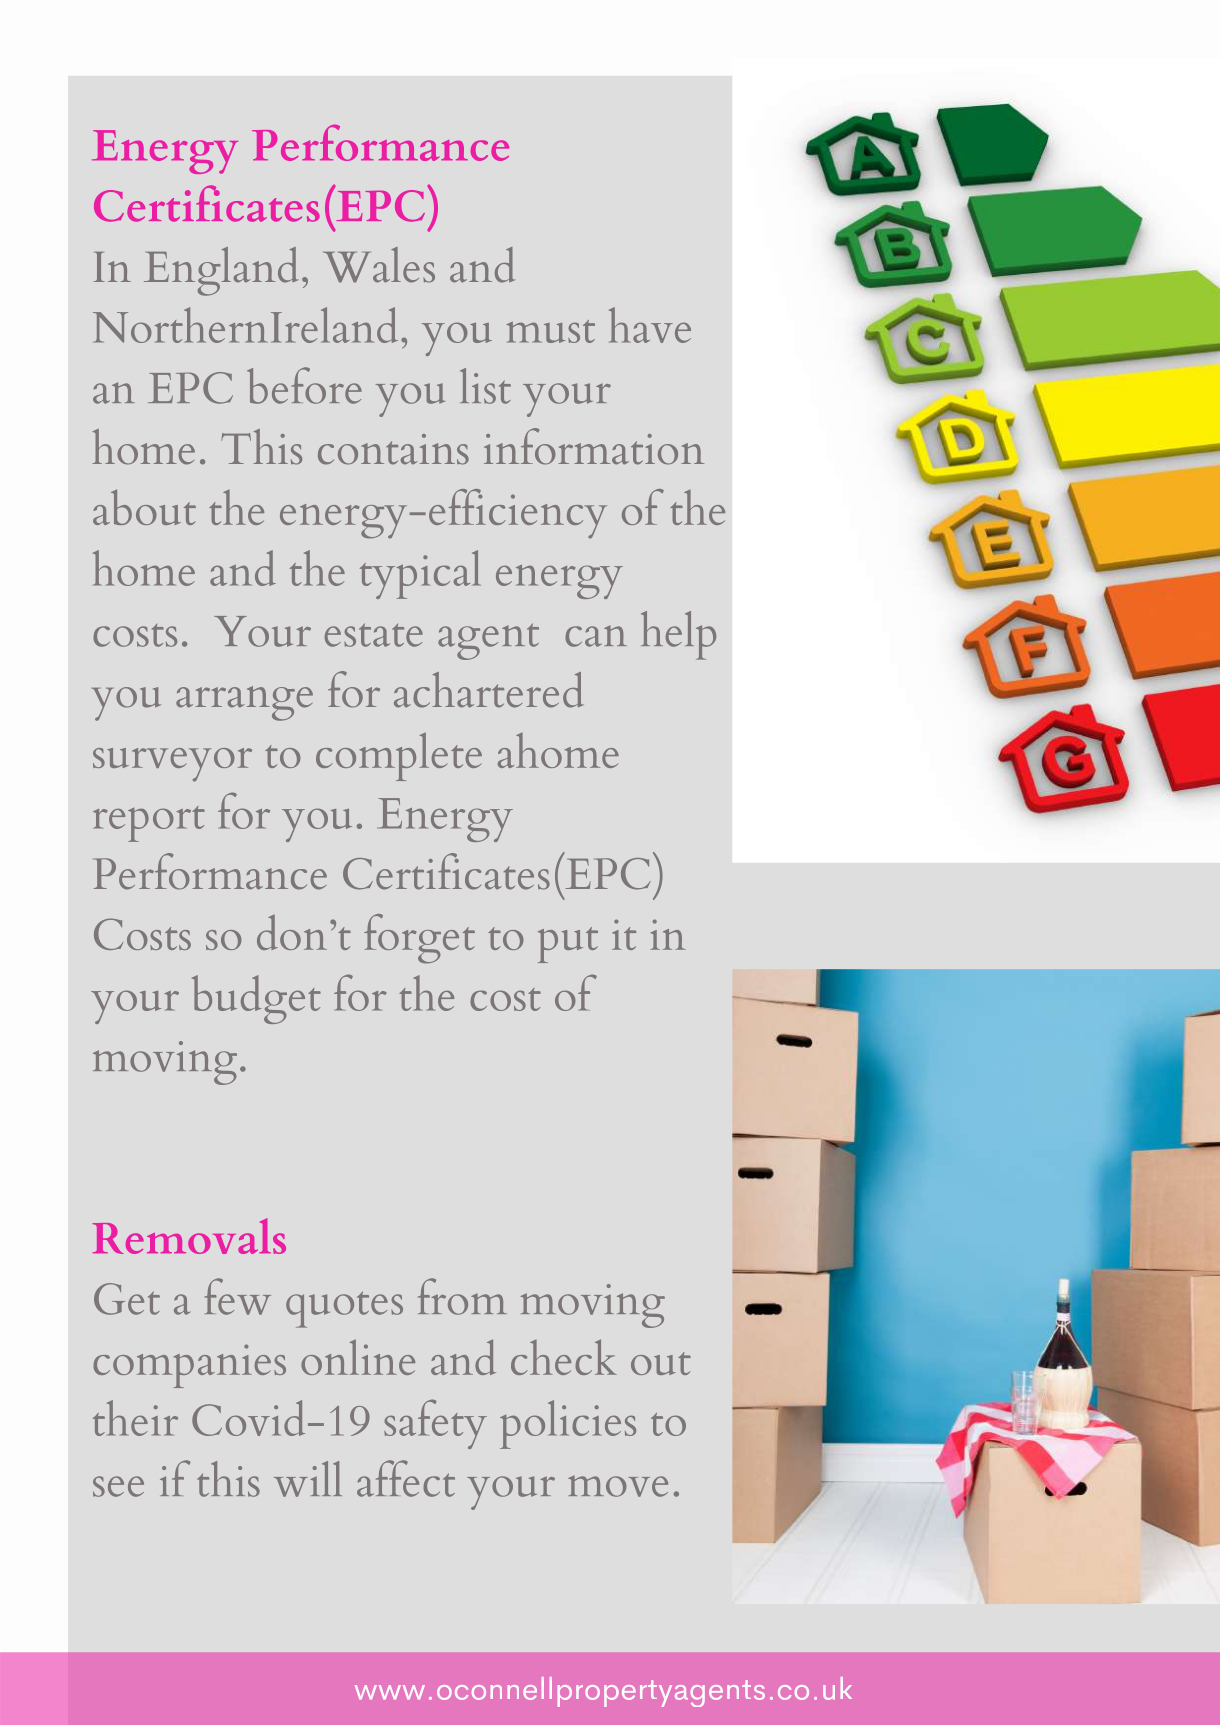 This document has width=1220, height=1725. I want to click on move, so click(618, 1486).
